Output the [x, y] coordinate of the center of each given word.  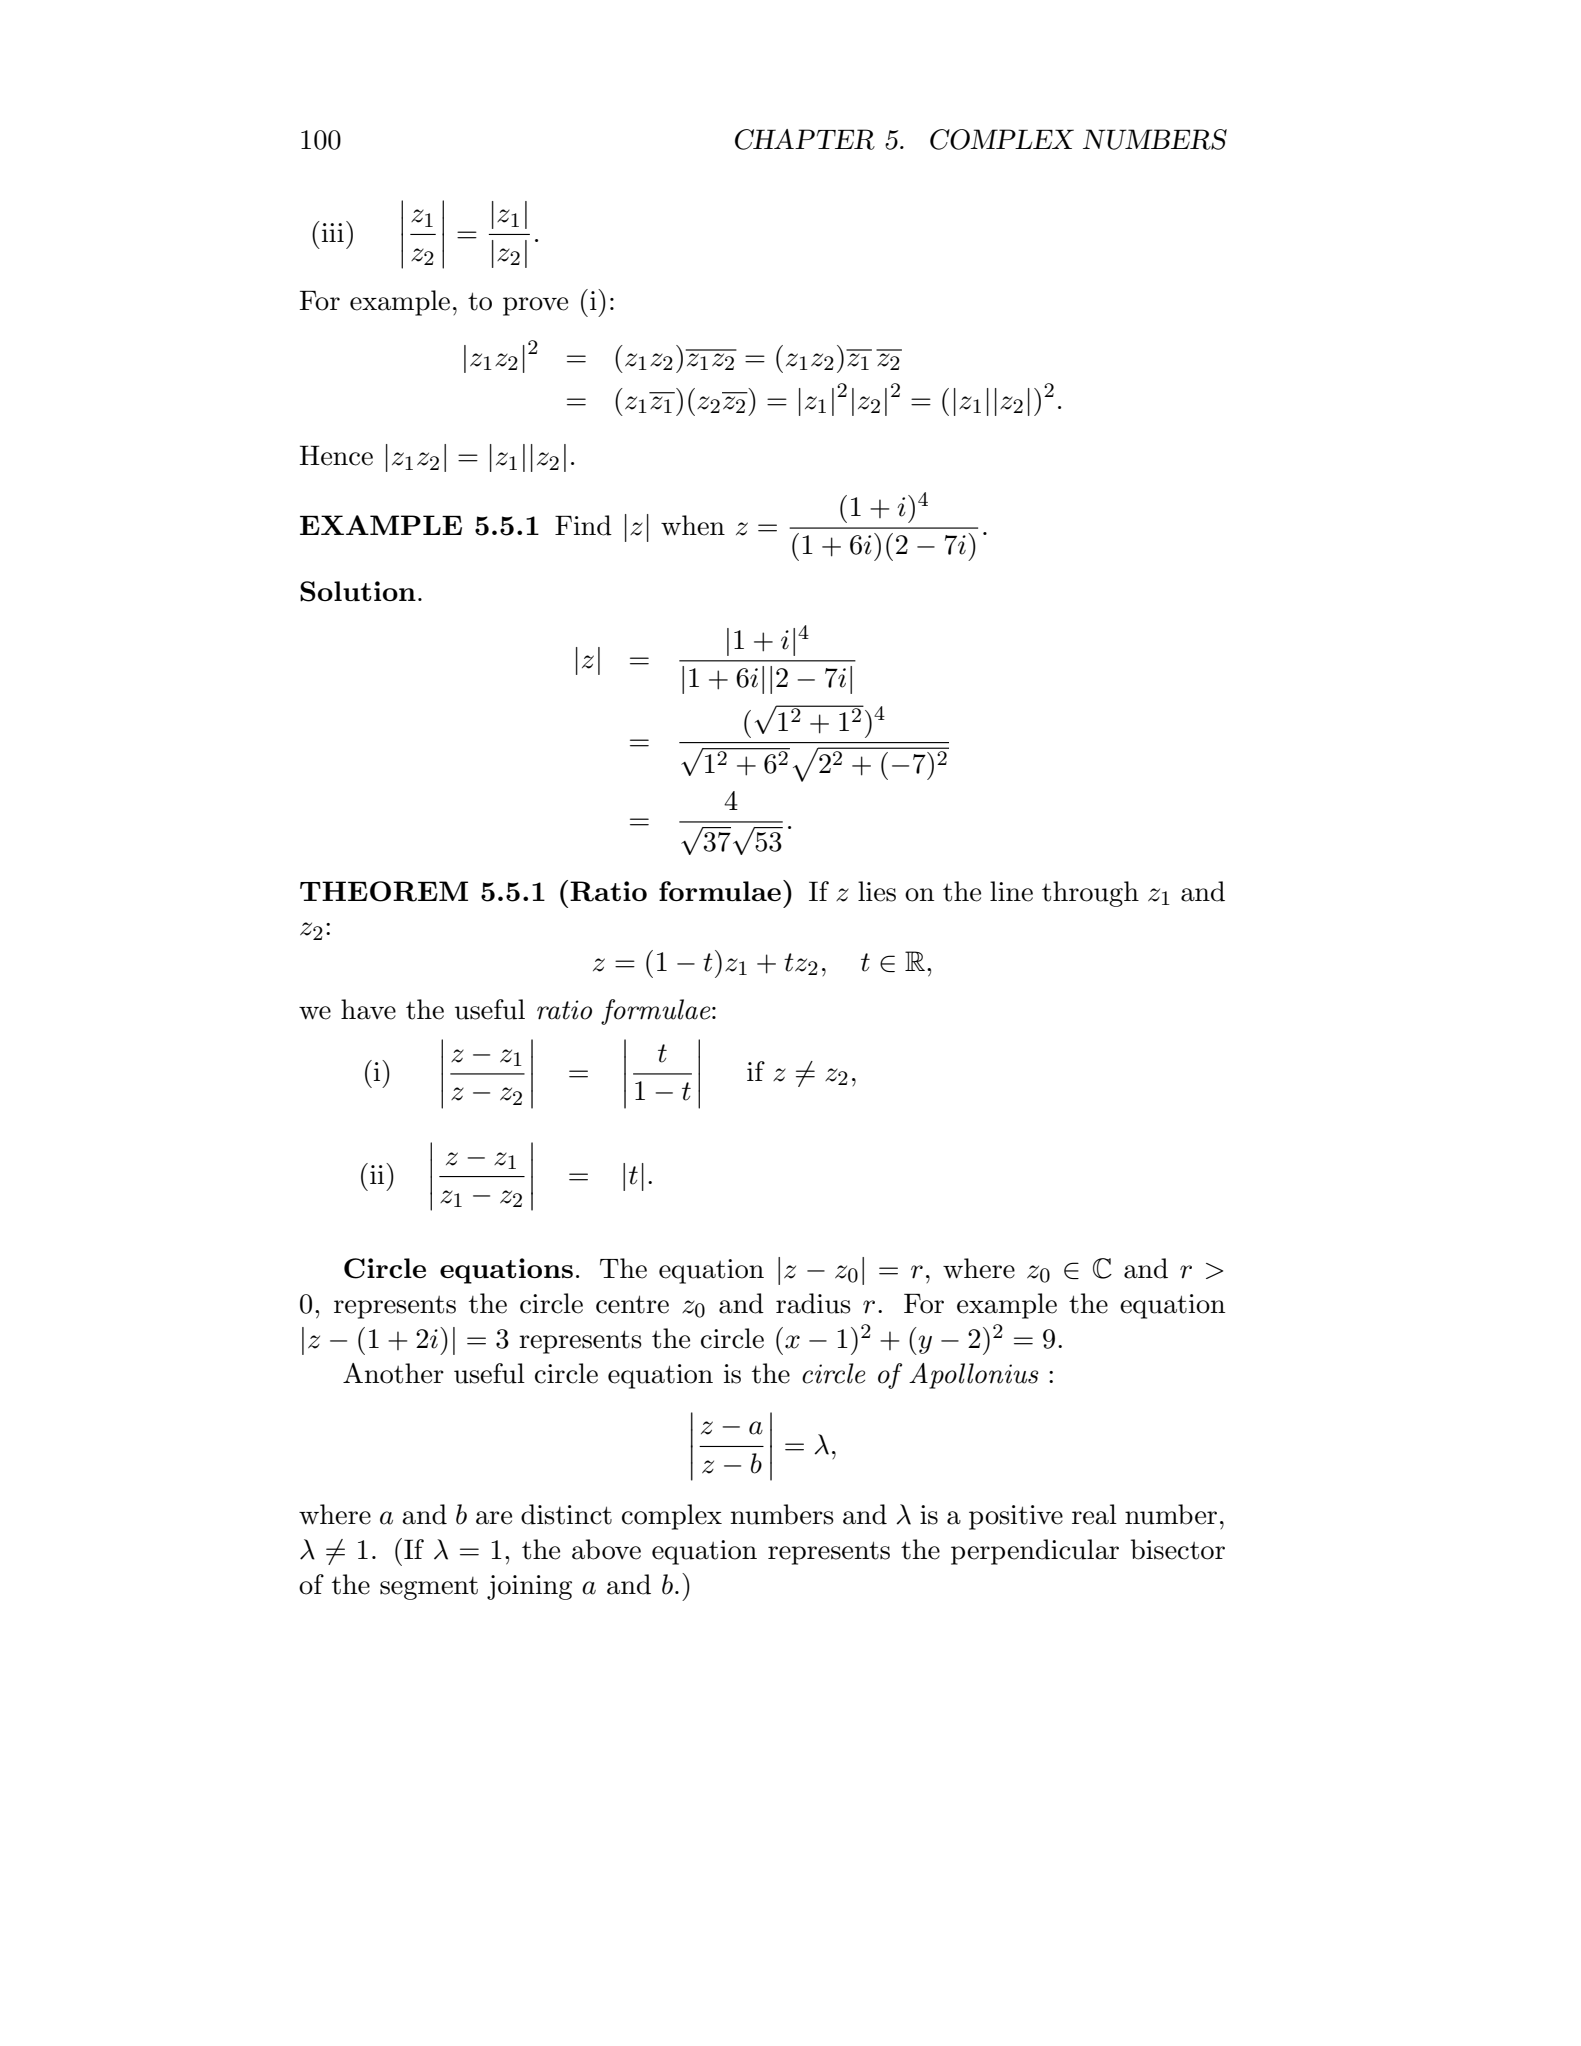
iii [333, 232]
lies [877, 891]
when [693, 525]
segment [429, 1588]
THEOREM [384, 891]
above [606, 1549]
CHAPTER [805, 139]
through [1090, 894]
